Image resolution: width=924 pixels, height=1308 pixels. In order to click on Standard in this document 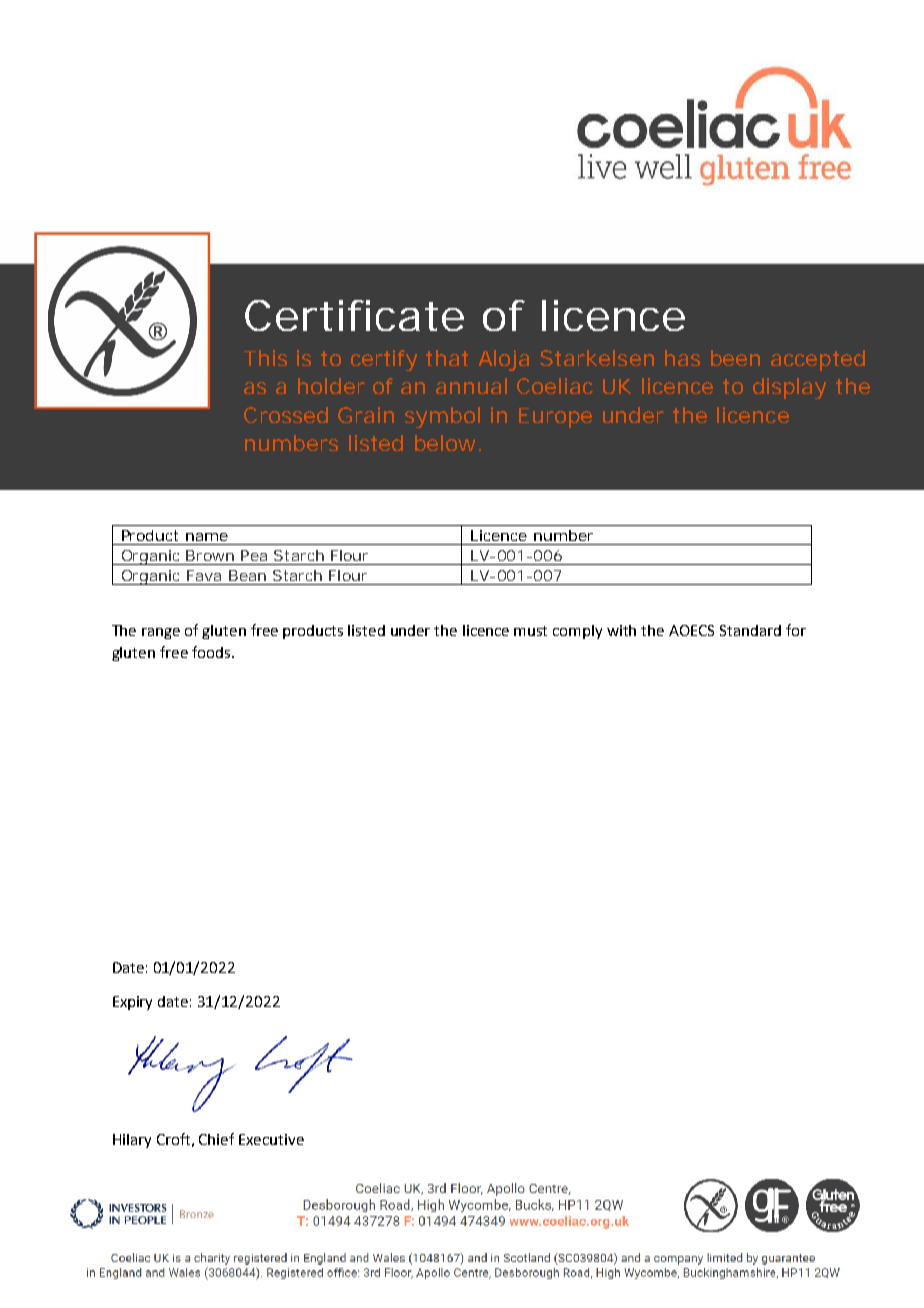, I will do `click(750, 630)`.
